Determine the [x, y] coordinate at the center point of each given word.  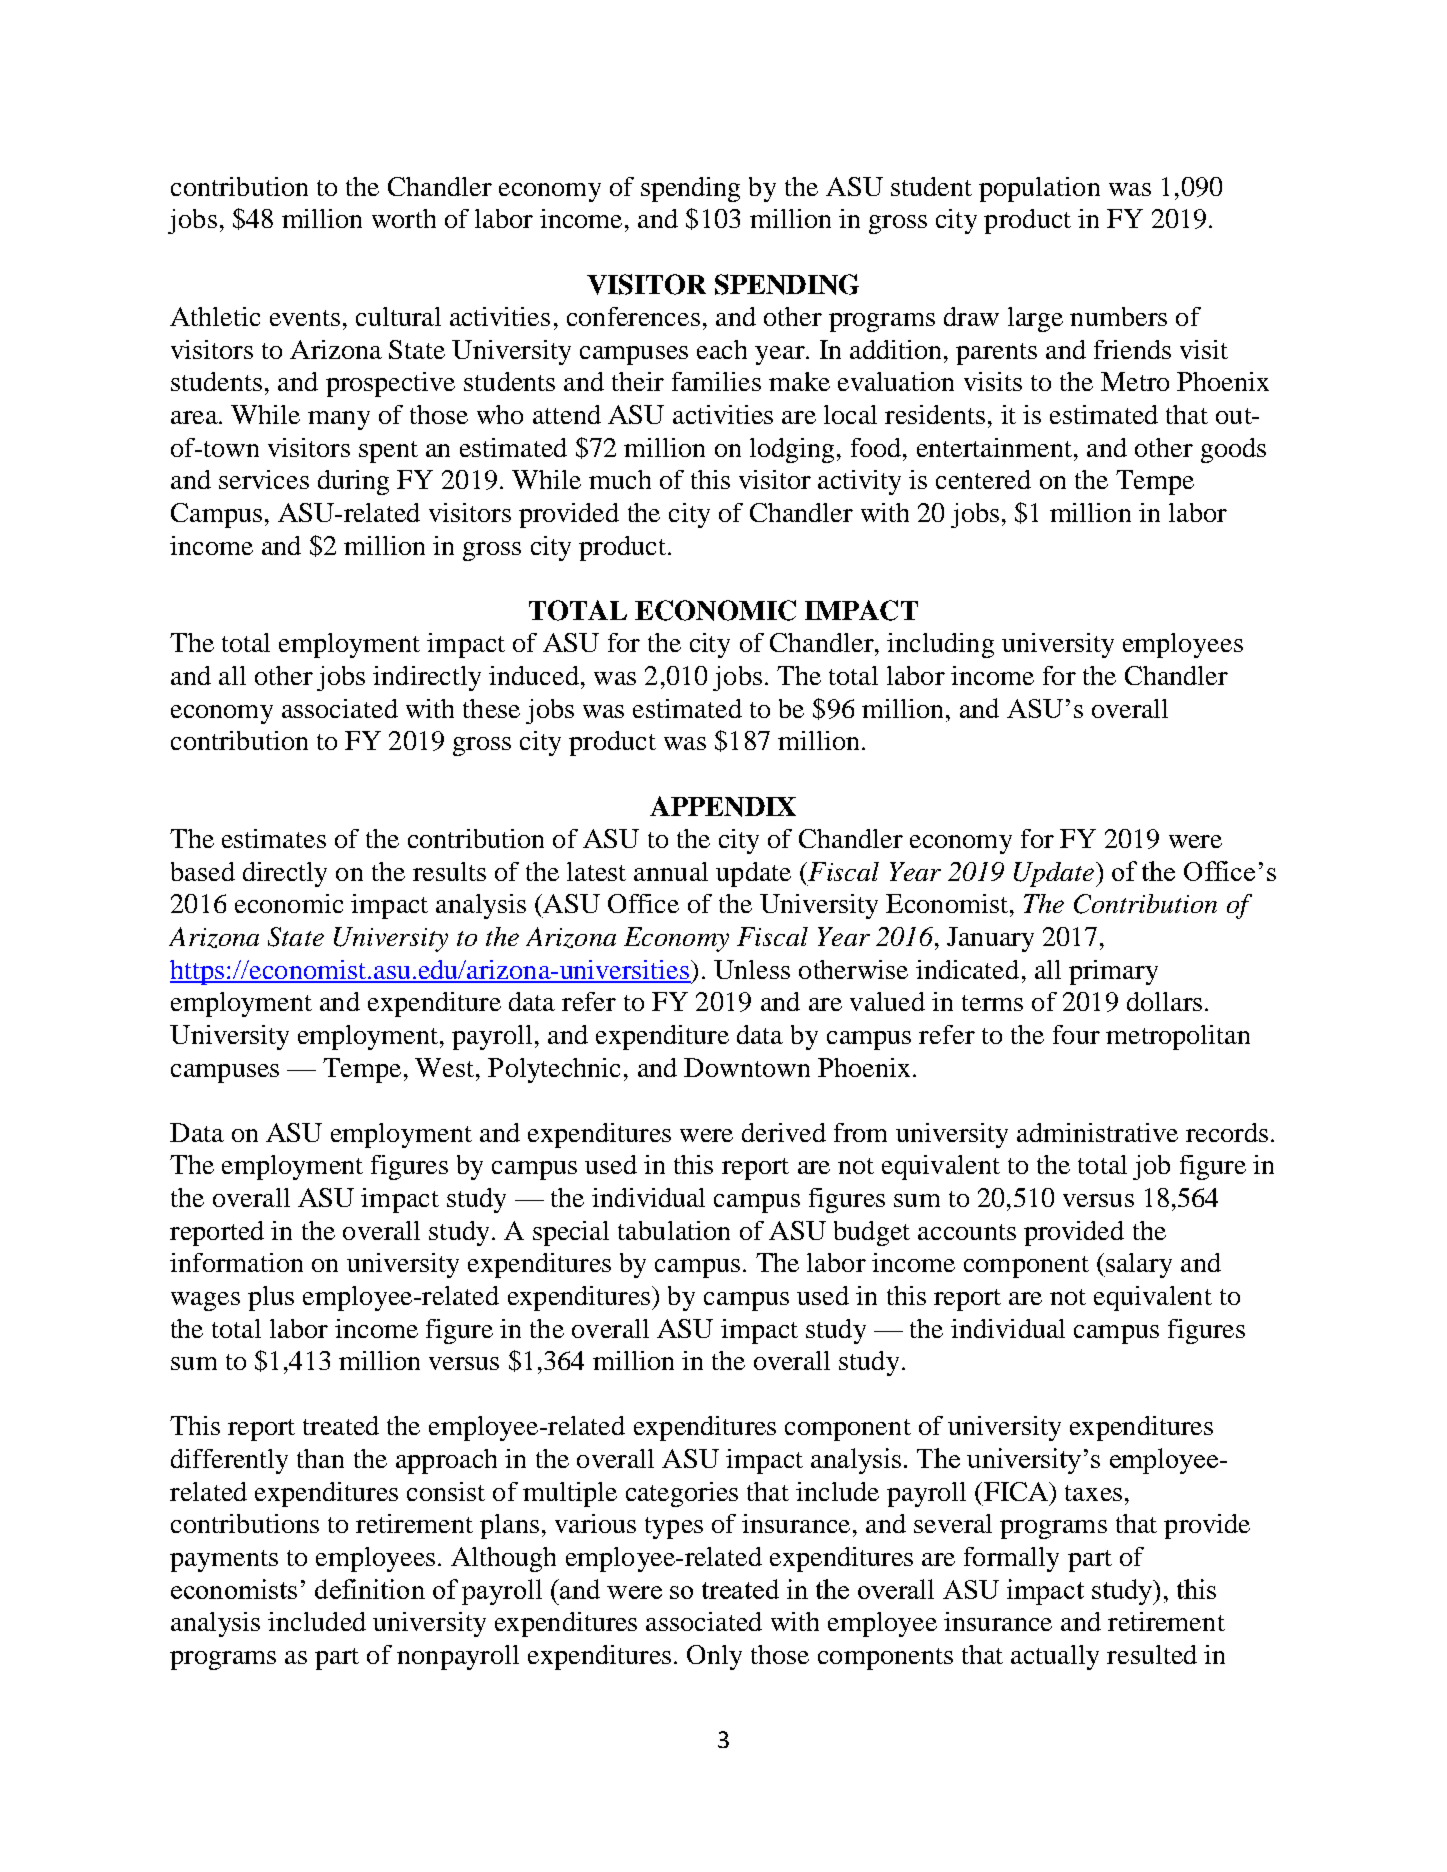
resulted [1152, 1654]
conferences [633, 316]
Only [714, 1657]
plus [271, 1298]
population [1039, 189]
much [620, 479]
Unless [752, 969]
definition [370, 1589]
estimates [274, 838]
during [353, 482]
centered [983, 479]
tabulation [674, 1230]
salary [1138, 1265]
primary [1113, 972]
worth [404, 218]
